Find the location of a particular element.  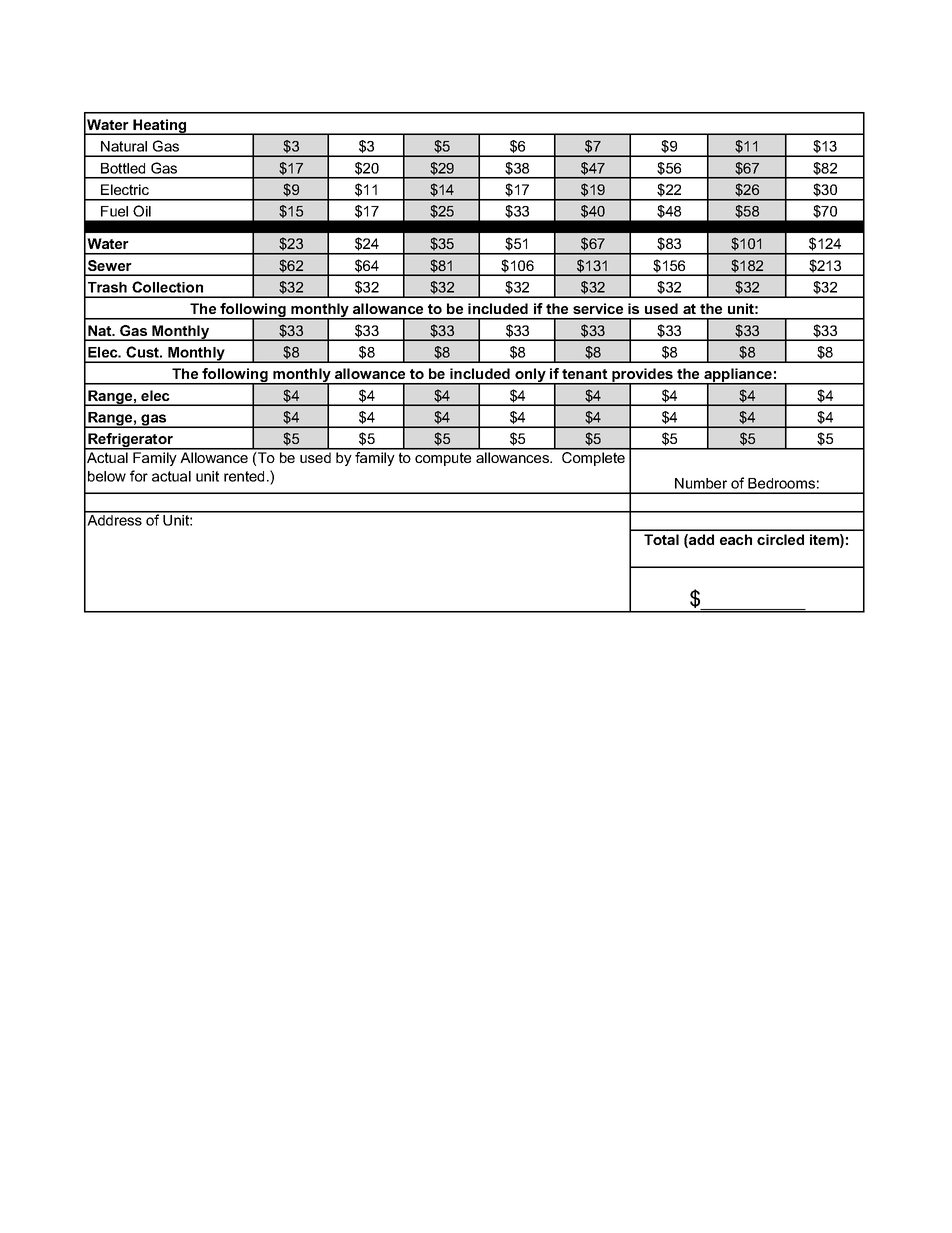

Heating is located at coordinates (160, 127).
